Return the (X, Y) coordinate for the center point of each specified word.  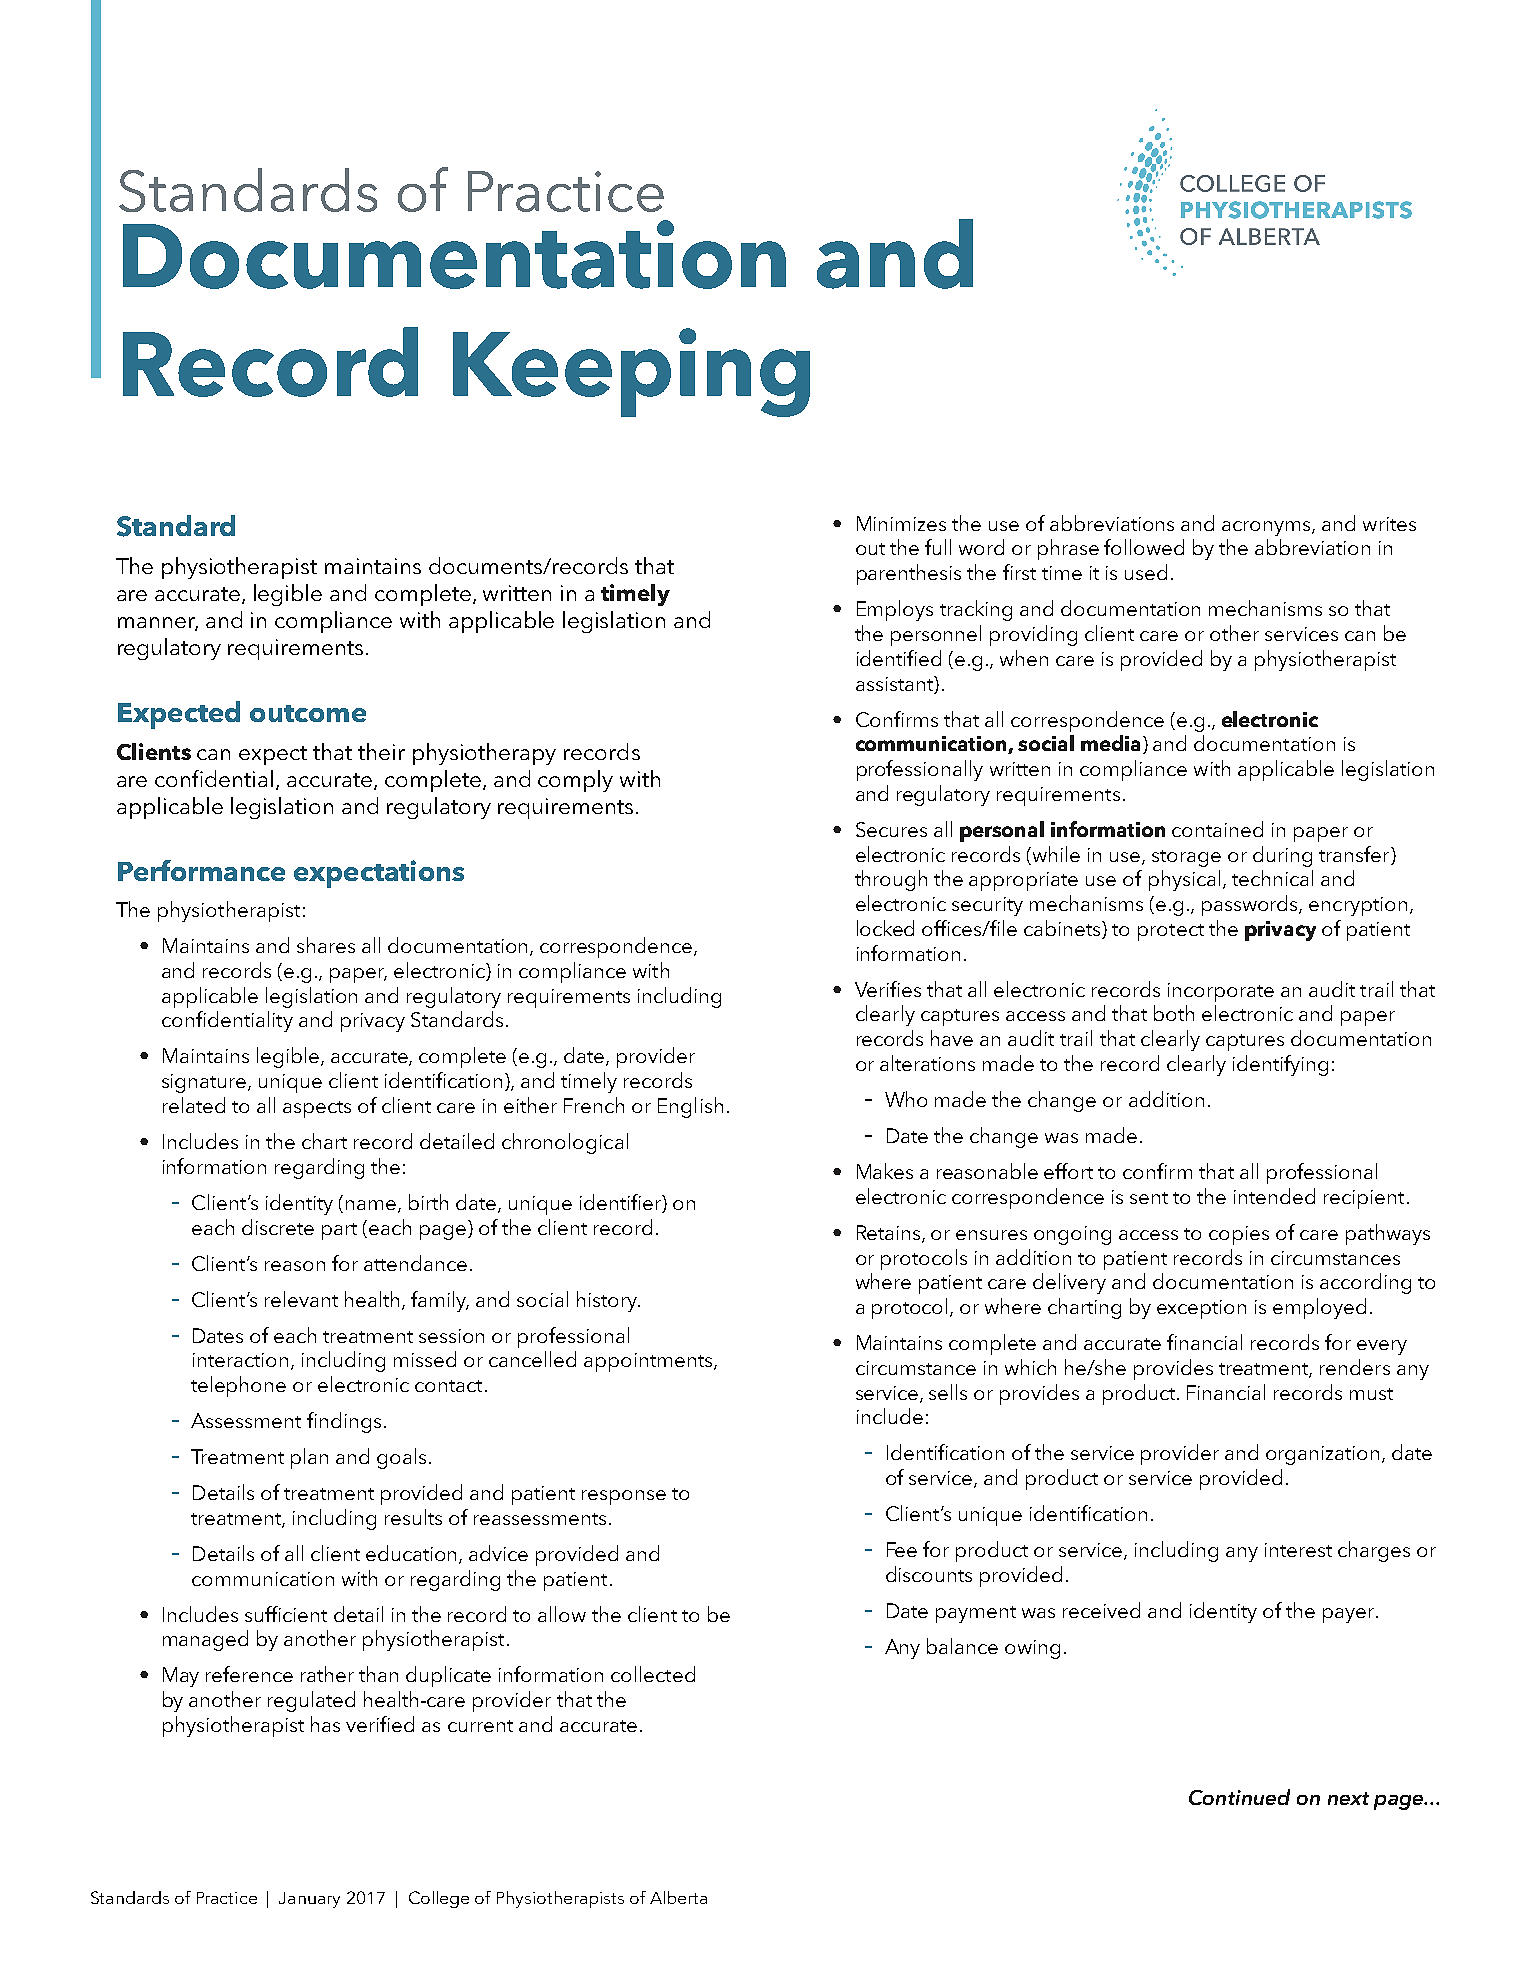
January (309, 1900)
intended (1274, 1196)
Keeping (631, 372)
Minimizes (901, 523)
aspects (317, 1109)
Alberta (678, 1897)
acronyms (1267, 528)
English (690, 1107)
